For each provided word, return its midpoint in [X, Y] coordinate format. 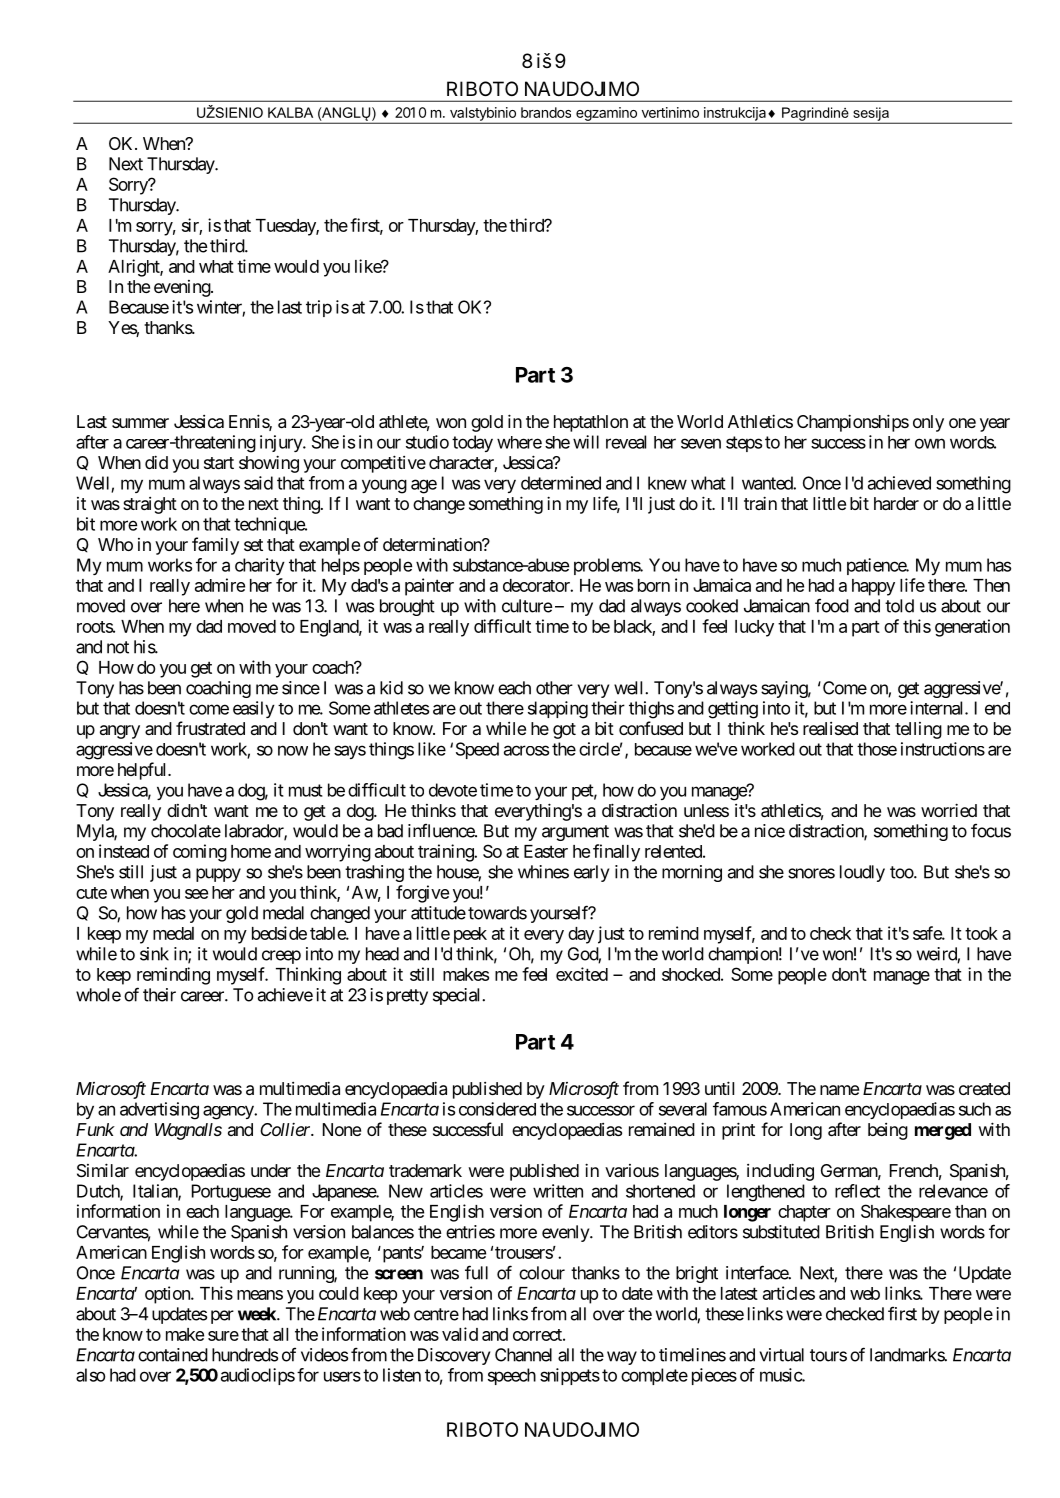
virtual [782, 1355]
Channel [523, 1355]
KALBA [290, 112]
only [928, 423]
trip [319, 308]
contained [173, 1355]
